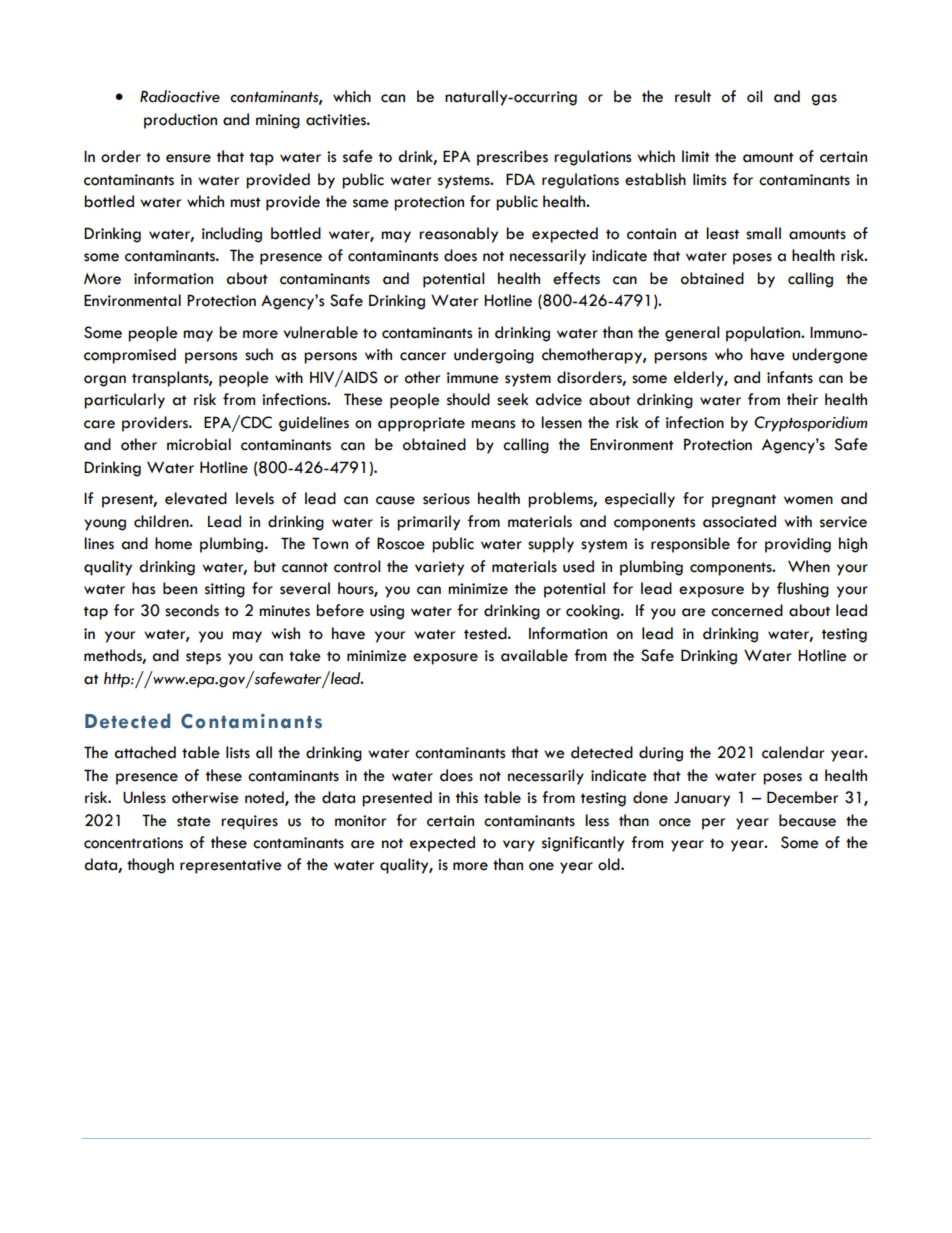  Describe the element at coordinates (196, 498) in the image. I see `elevated` at that location.
